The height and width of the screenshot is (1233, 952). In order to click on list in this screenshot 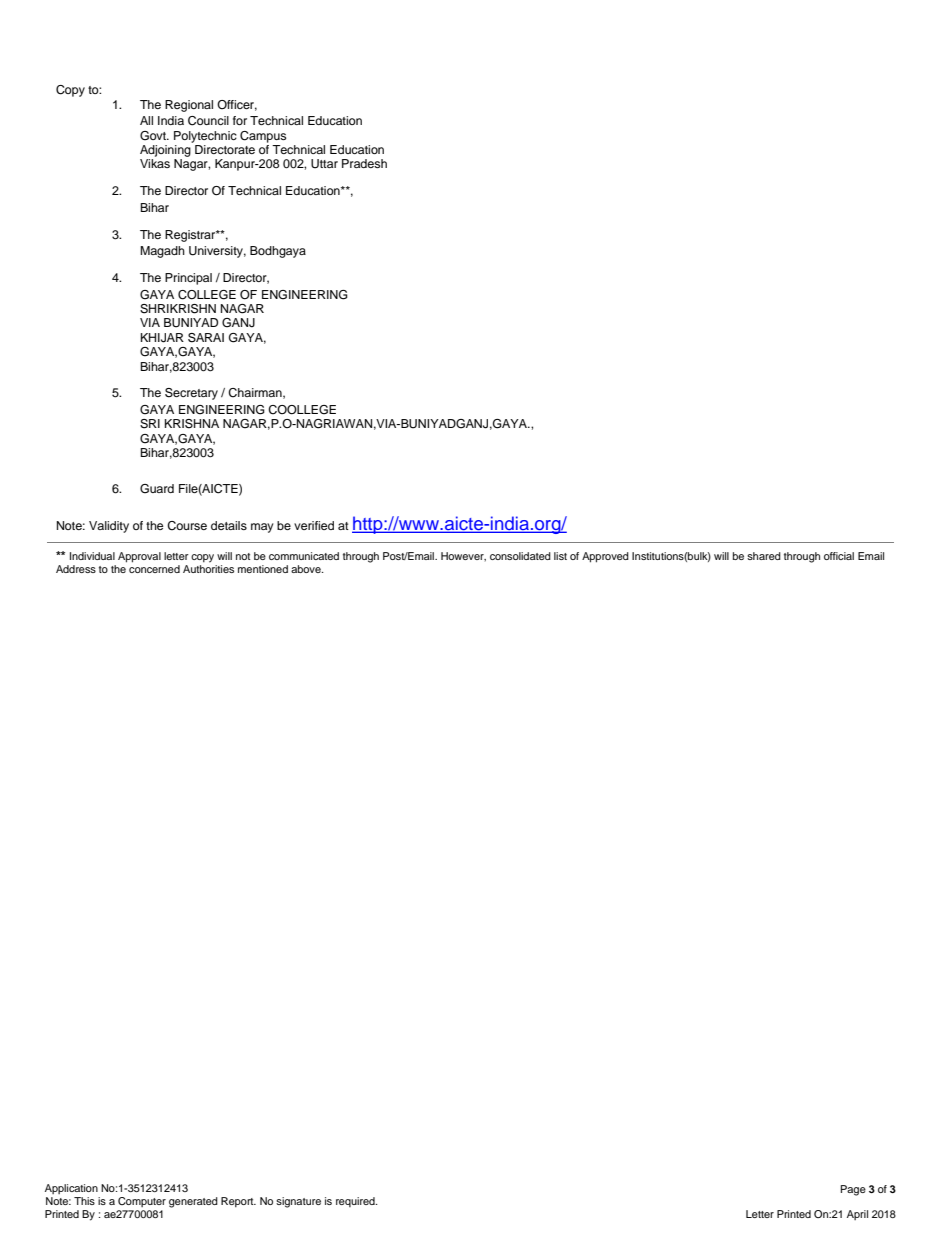, I will do `click(560, 556)`.
